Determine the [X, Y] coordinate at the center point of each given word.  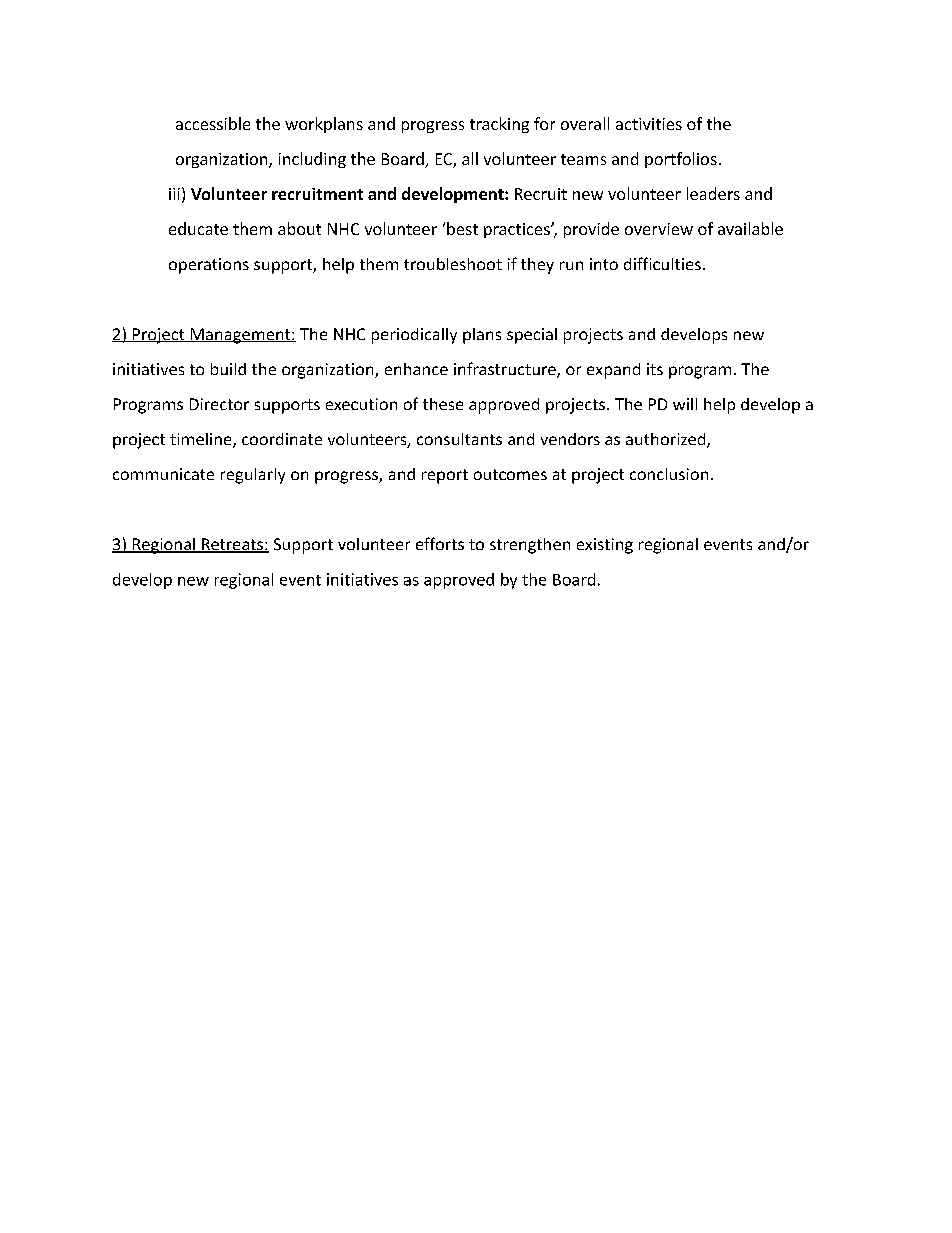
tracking [499, 125]
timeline [202, 440]
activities [649, 124]
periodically [414, 336]
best [462, 228]
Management [240, 336]
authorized [667, 440]
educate [198, 228]
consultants [459, 439]
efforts [440, 543]
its [655, 369]
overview [659, 229]
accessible [213, 123]
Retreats [232, 545]
